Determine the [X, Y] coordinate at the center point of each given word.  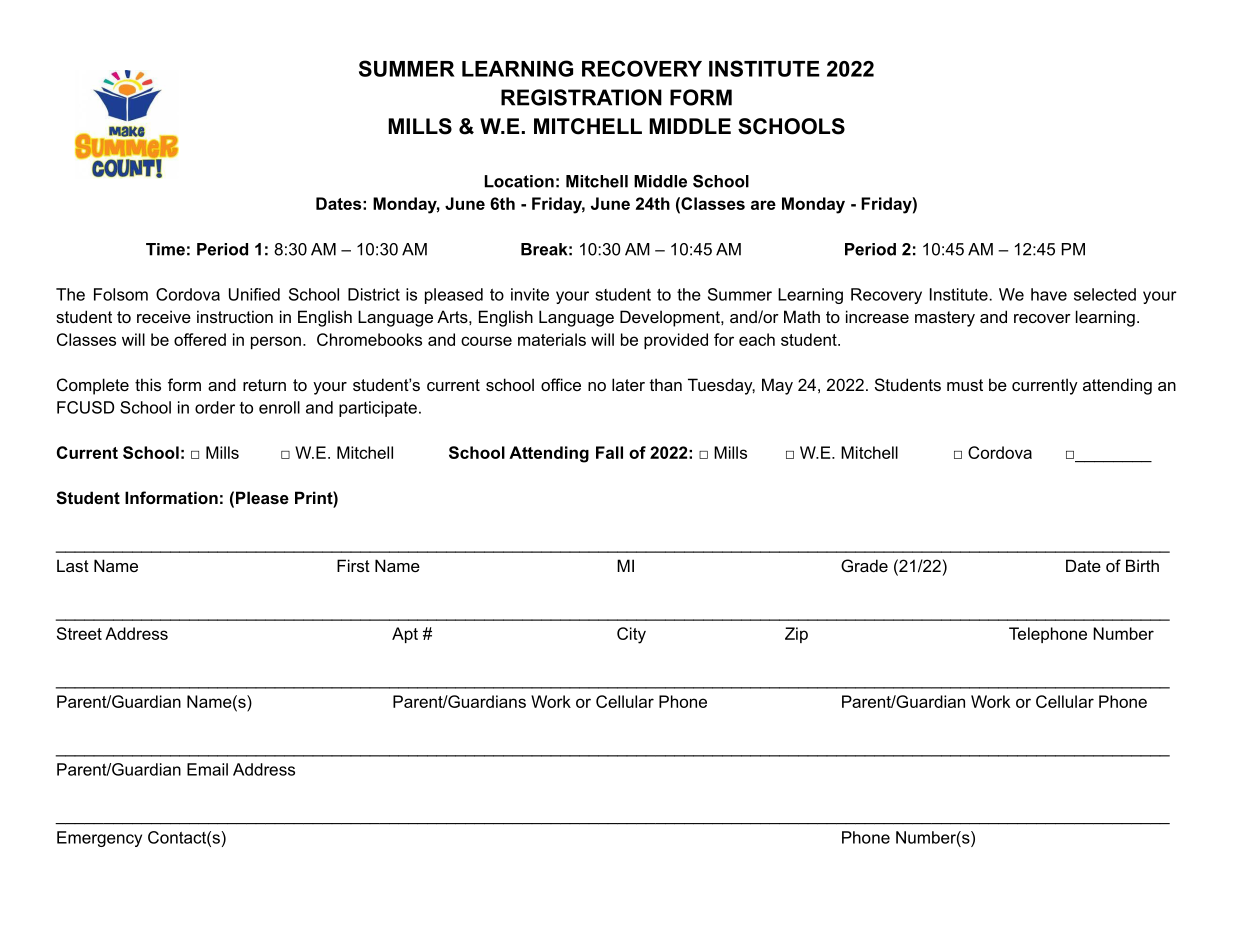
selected [1105, 294]
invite [530, 294]
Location [519, 181]
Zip [796, 635]
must [965, 385]
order [215, 407]
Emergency [99, 839]
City [631, 635]
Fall [609, 452]
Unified [254, 294]
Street [79, 633]
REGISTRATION [581, 97]
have [1049, 294]
